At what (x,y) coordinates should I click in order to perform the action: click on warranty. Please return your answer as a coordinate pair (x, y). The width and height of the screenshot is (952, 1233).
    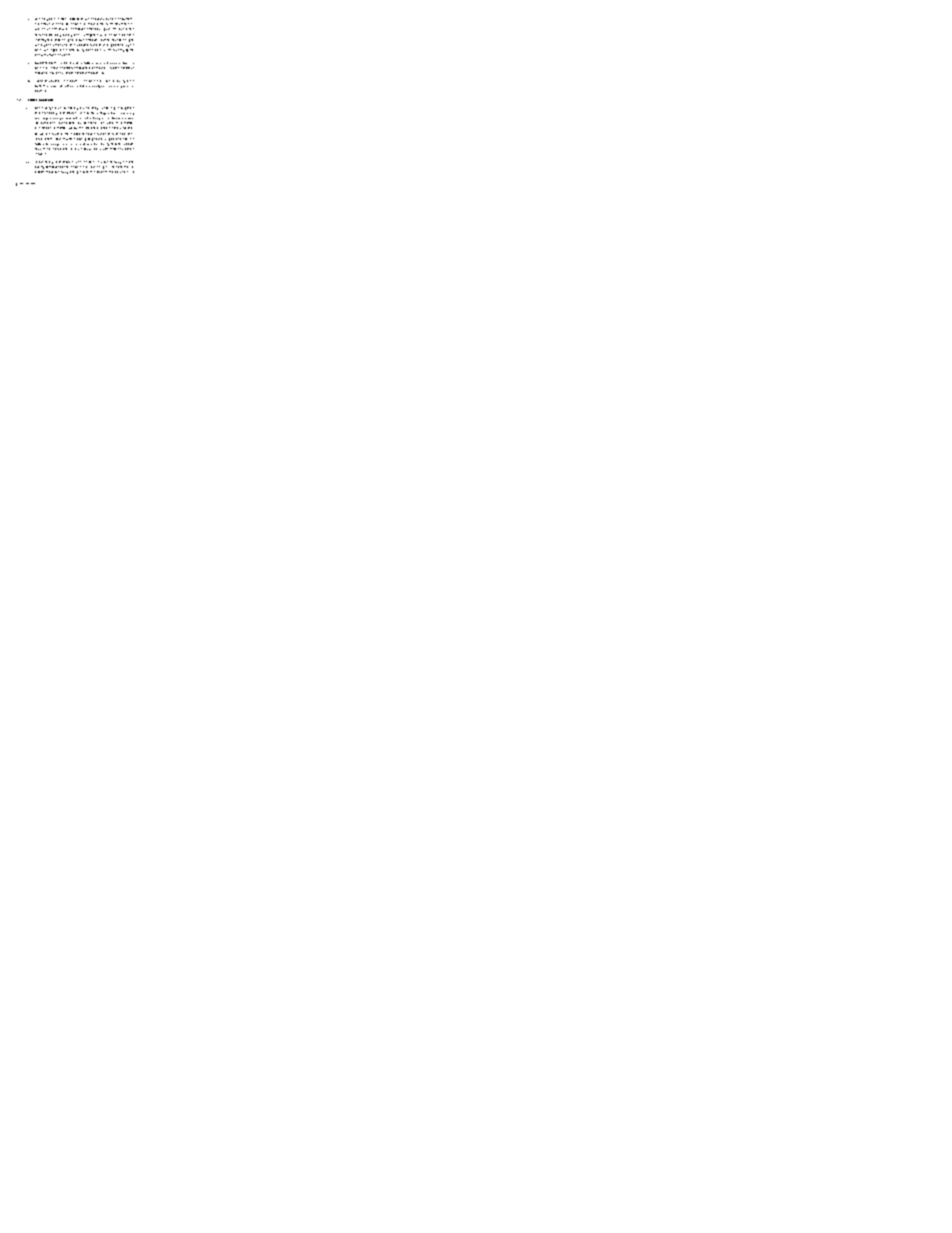
    Looking at the image, I should click on (117, 87).
